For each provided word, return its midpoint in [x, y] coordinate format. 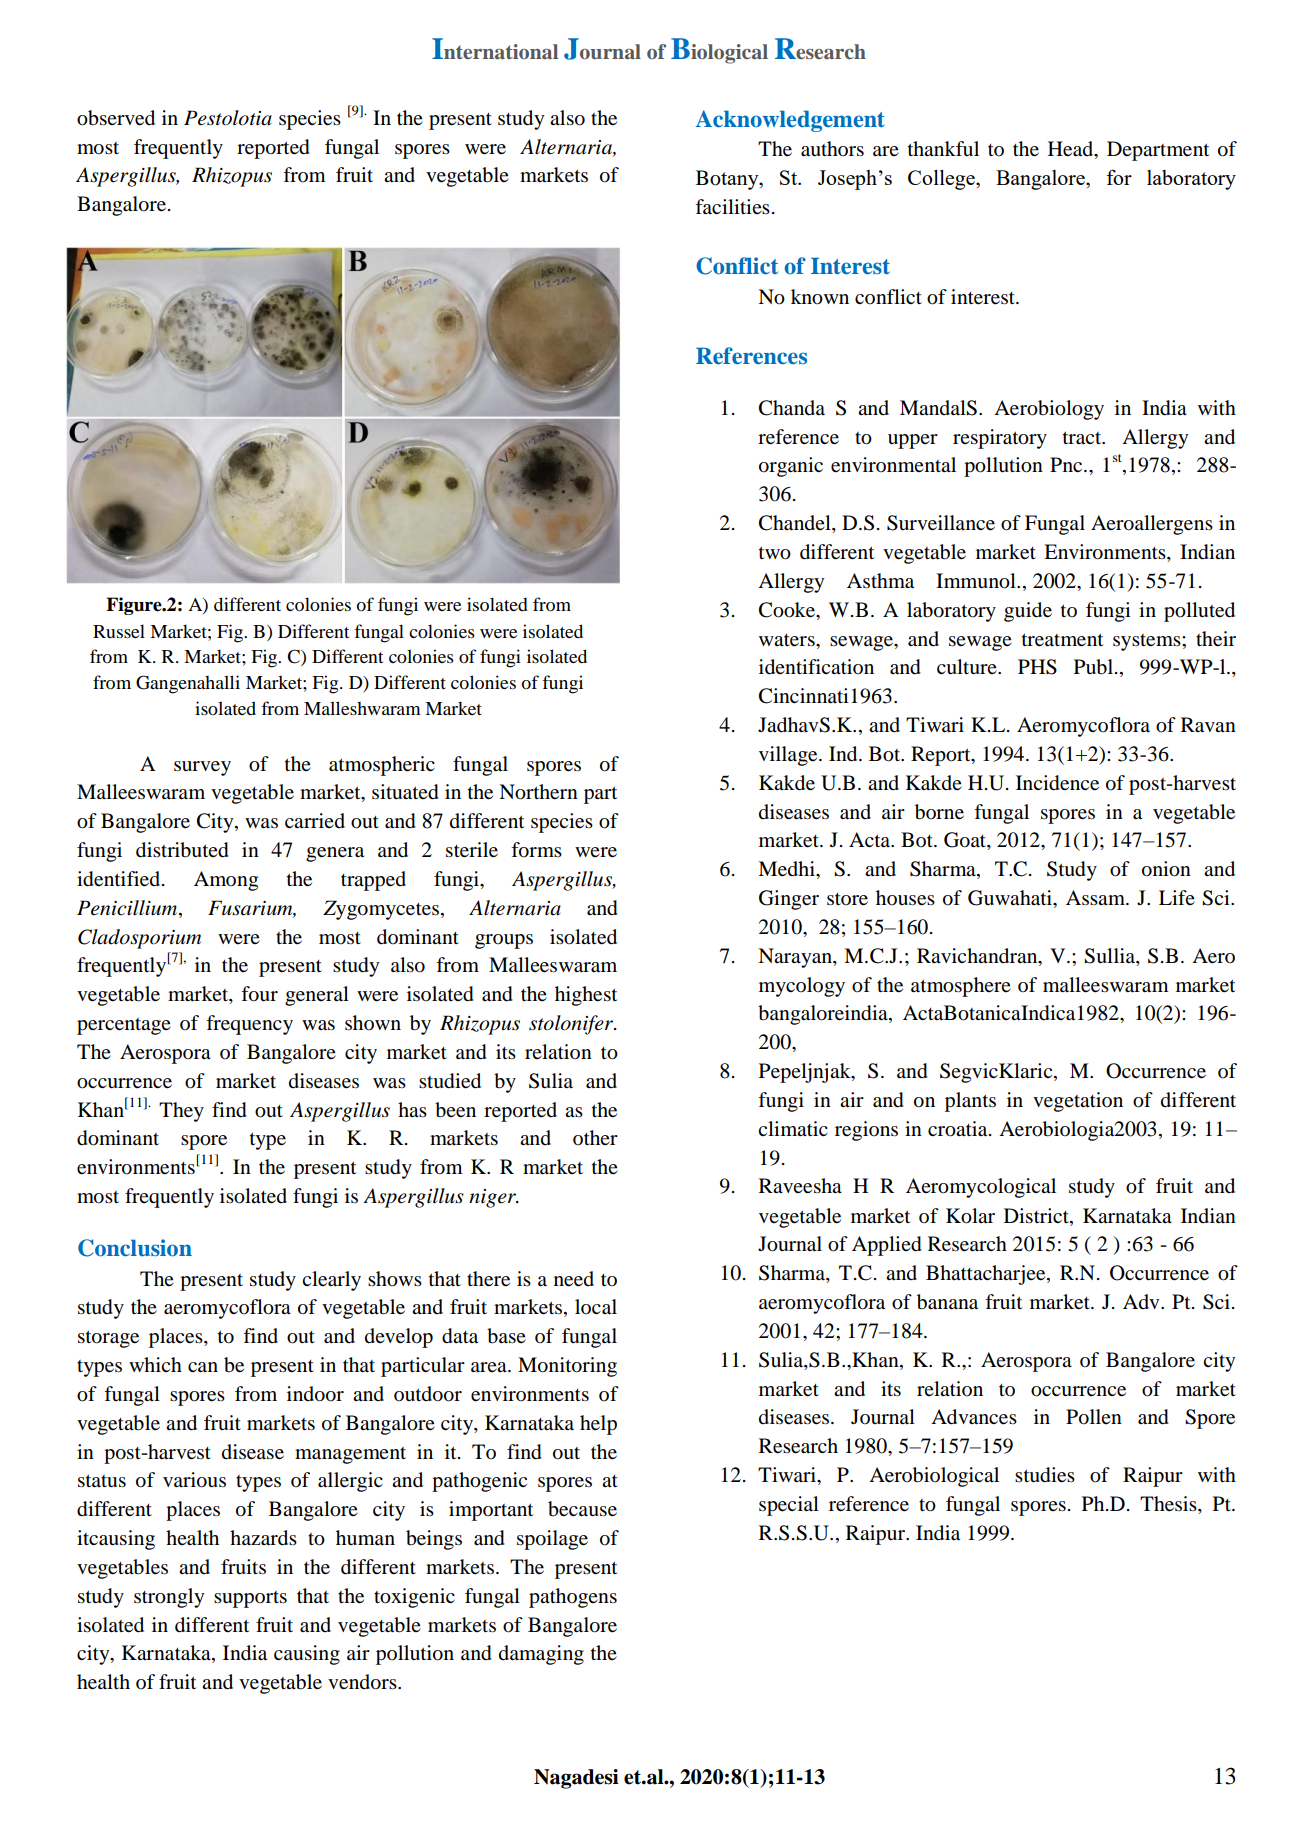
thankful [943, 149]
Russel [119, 631]
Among [226, 881]
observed [116, 118]
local [596, 1307]
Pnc [1067, 464]
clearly [331, 1281]
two [775, 553]
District [1037, 1216]
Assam [1096, 898]
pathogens [573, 1598]
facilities [732, 206]
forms [536, 850]
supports [250, 1599]
